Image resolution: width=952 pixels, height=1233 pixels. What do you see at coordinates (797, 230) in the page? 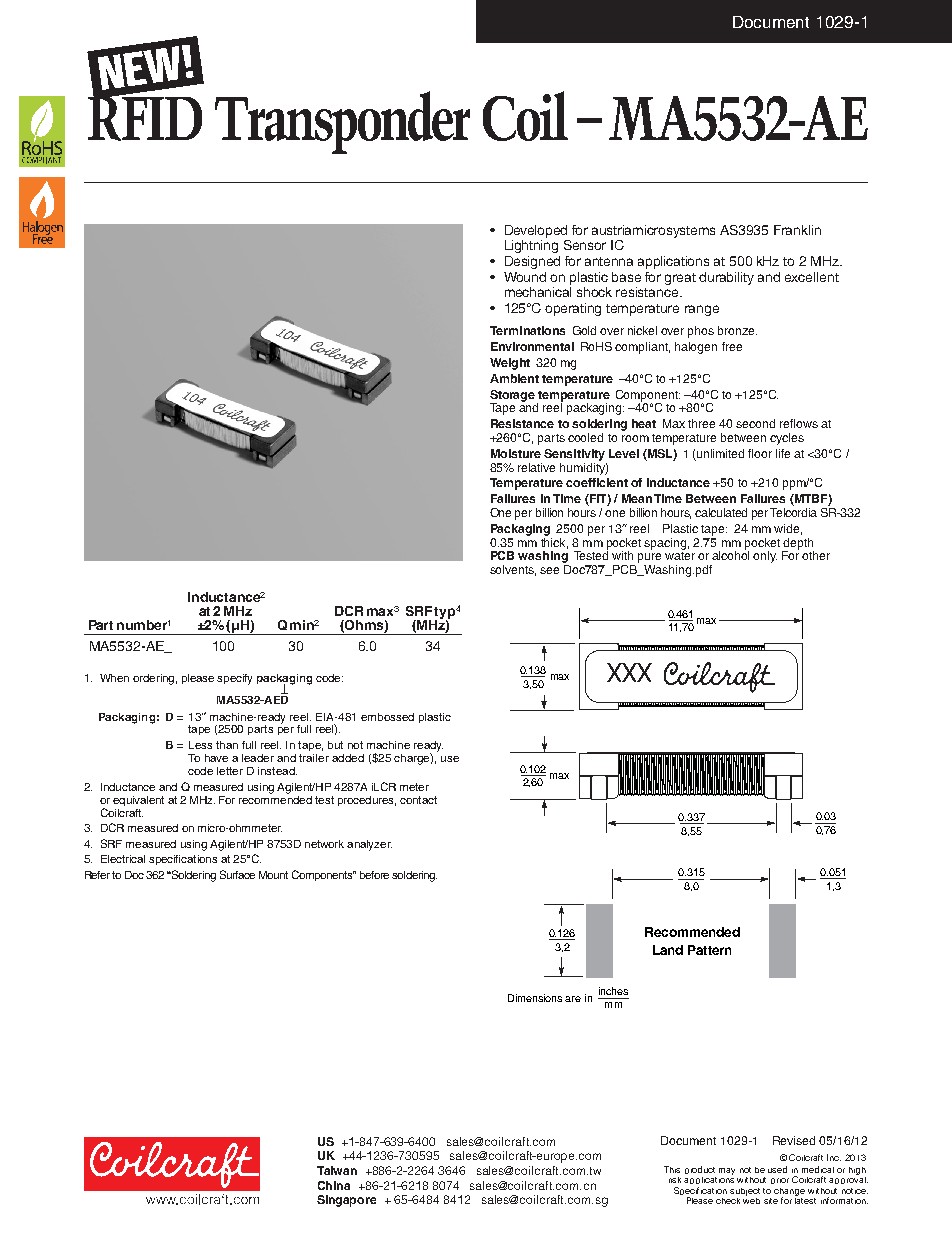
I see `Franklin` at bounding box center [797, 230].
